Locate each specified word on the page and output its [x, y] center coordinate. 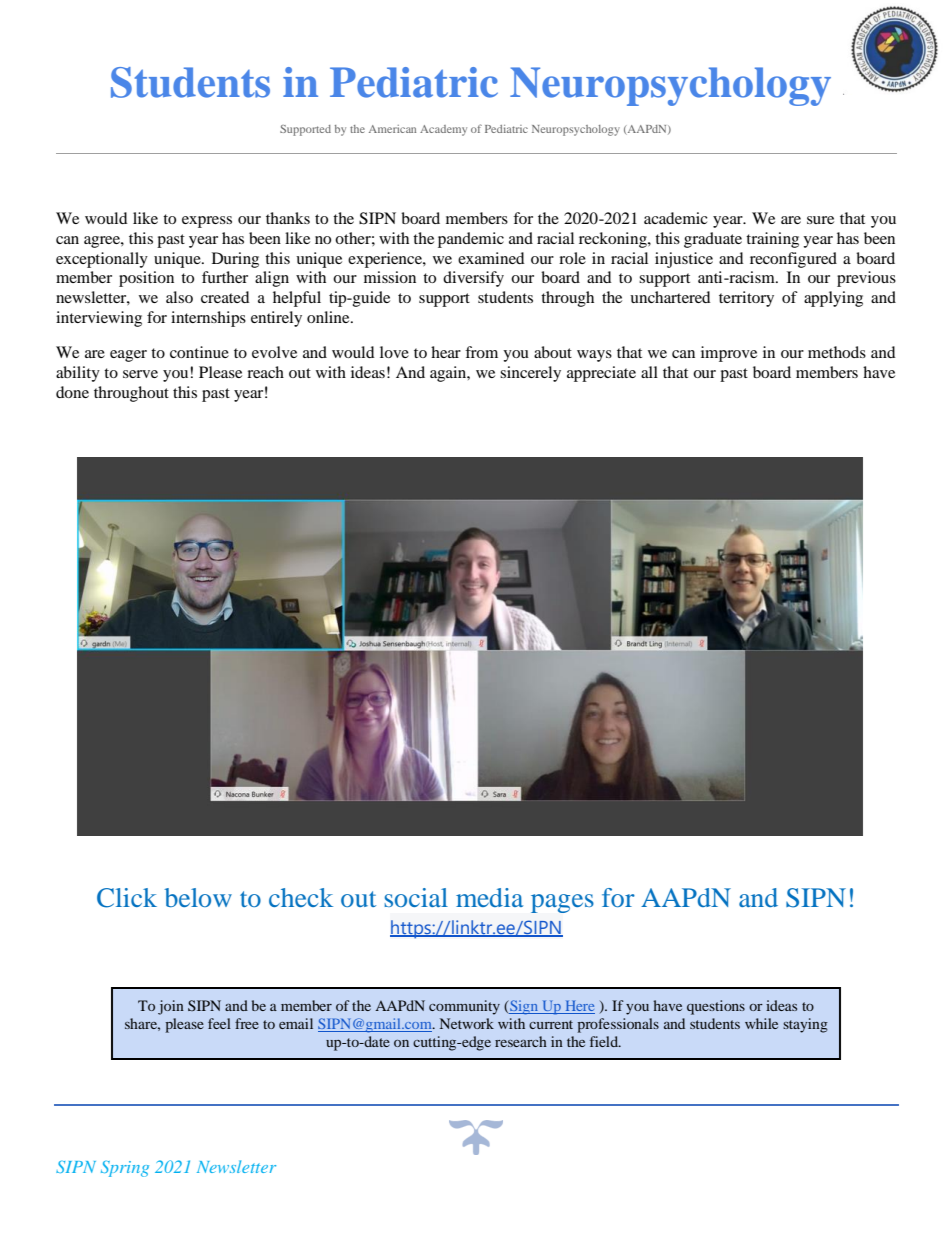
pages [562, 903]
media [489, 897]
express [207, 222]
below [198, 897]
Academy [443, 130]
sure [820, 220]
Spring [125, 1168]
